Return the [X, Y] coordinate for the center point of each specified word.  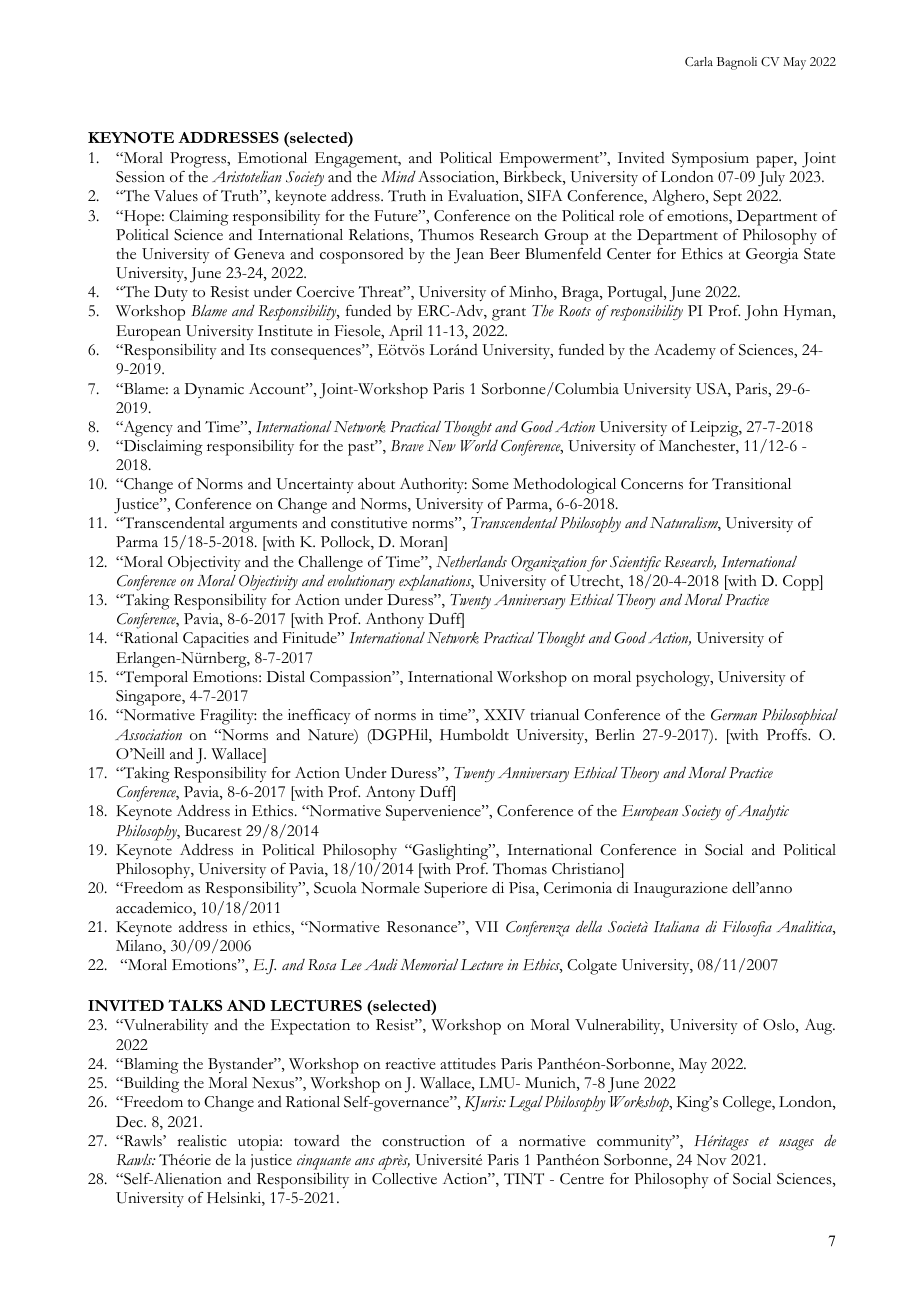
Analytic [762, 812]
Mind [398, 177]
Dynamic [214, 390]
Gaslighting [451, 852]
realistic [201, 1141]
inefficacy [319, 716]
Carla [699, 61]
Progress [199, 160]
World [479, 446]
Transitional [751, 484]
